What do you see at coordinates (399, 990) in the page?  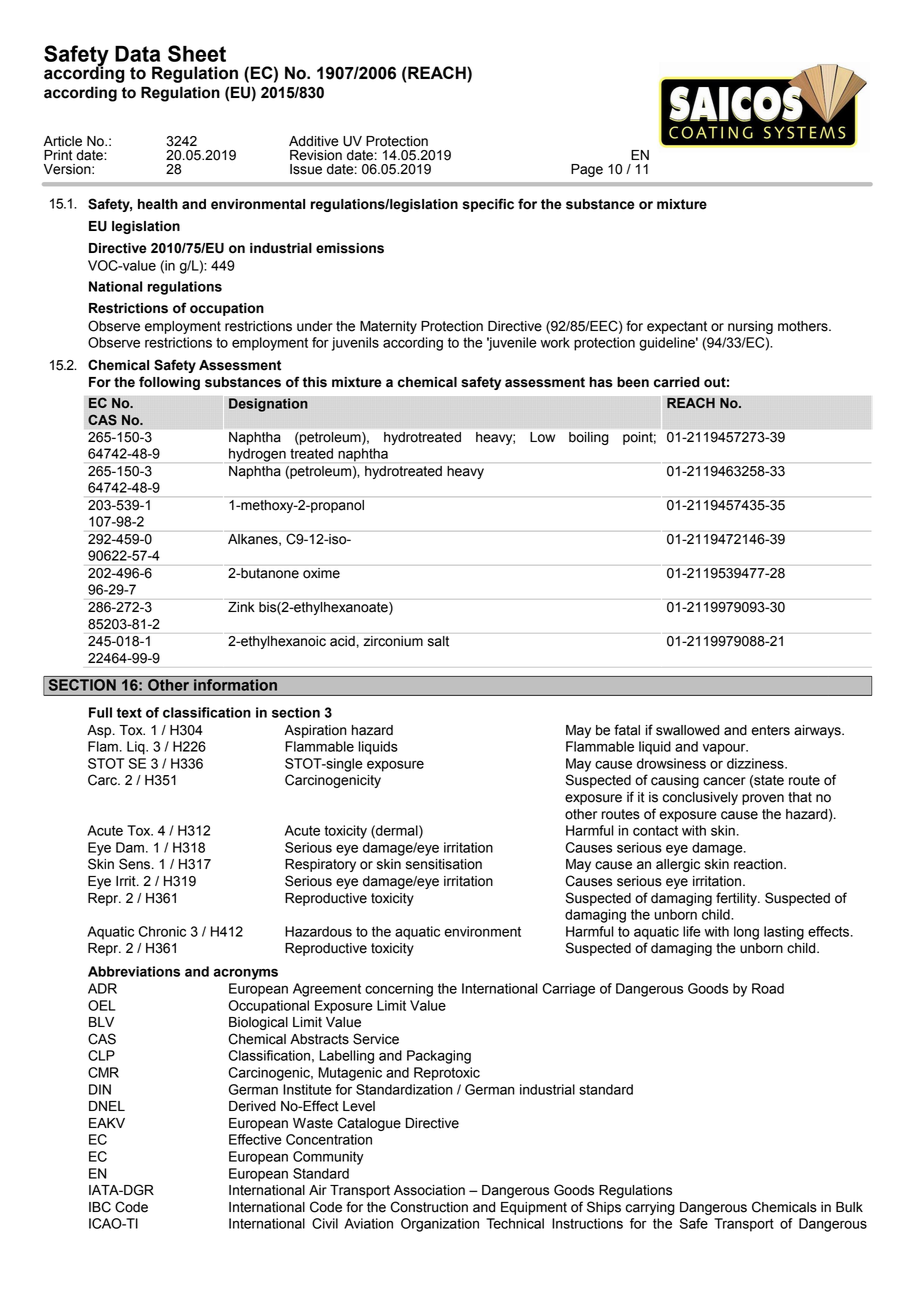 I see `concerning` at bounding box center [399, 990].
